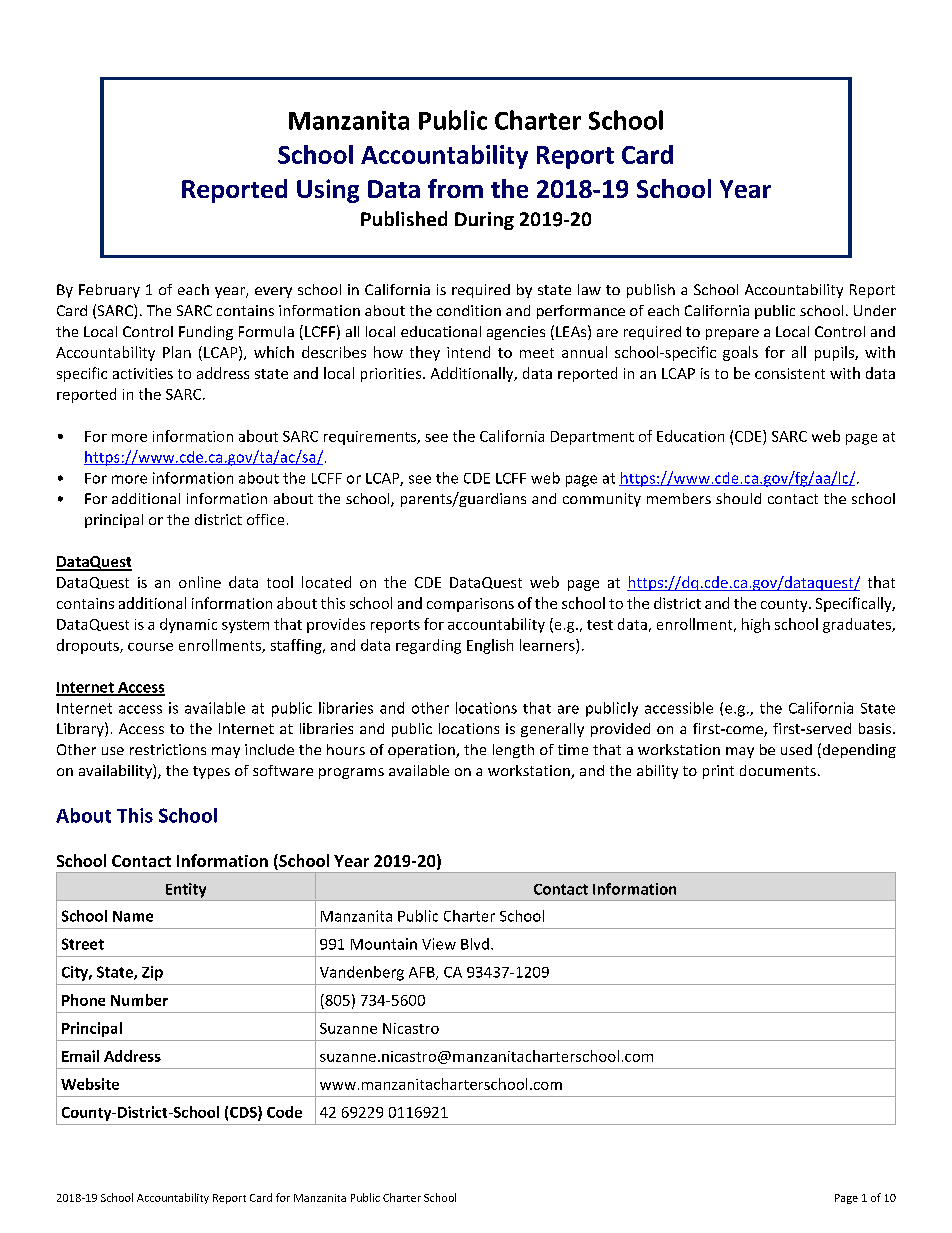 The height and width of the screenshot is (1233, 952). I want to click on should, so click(738, 498).
